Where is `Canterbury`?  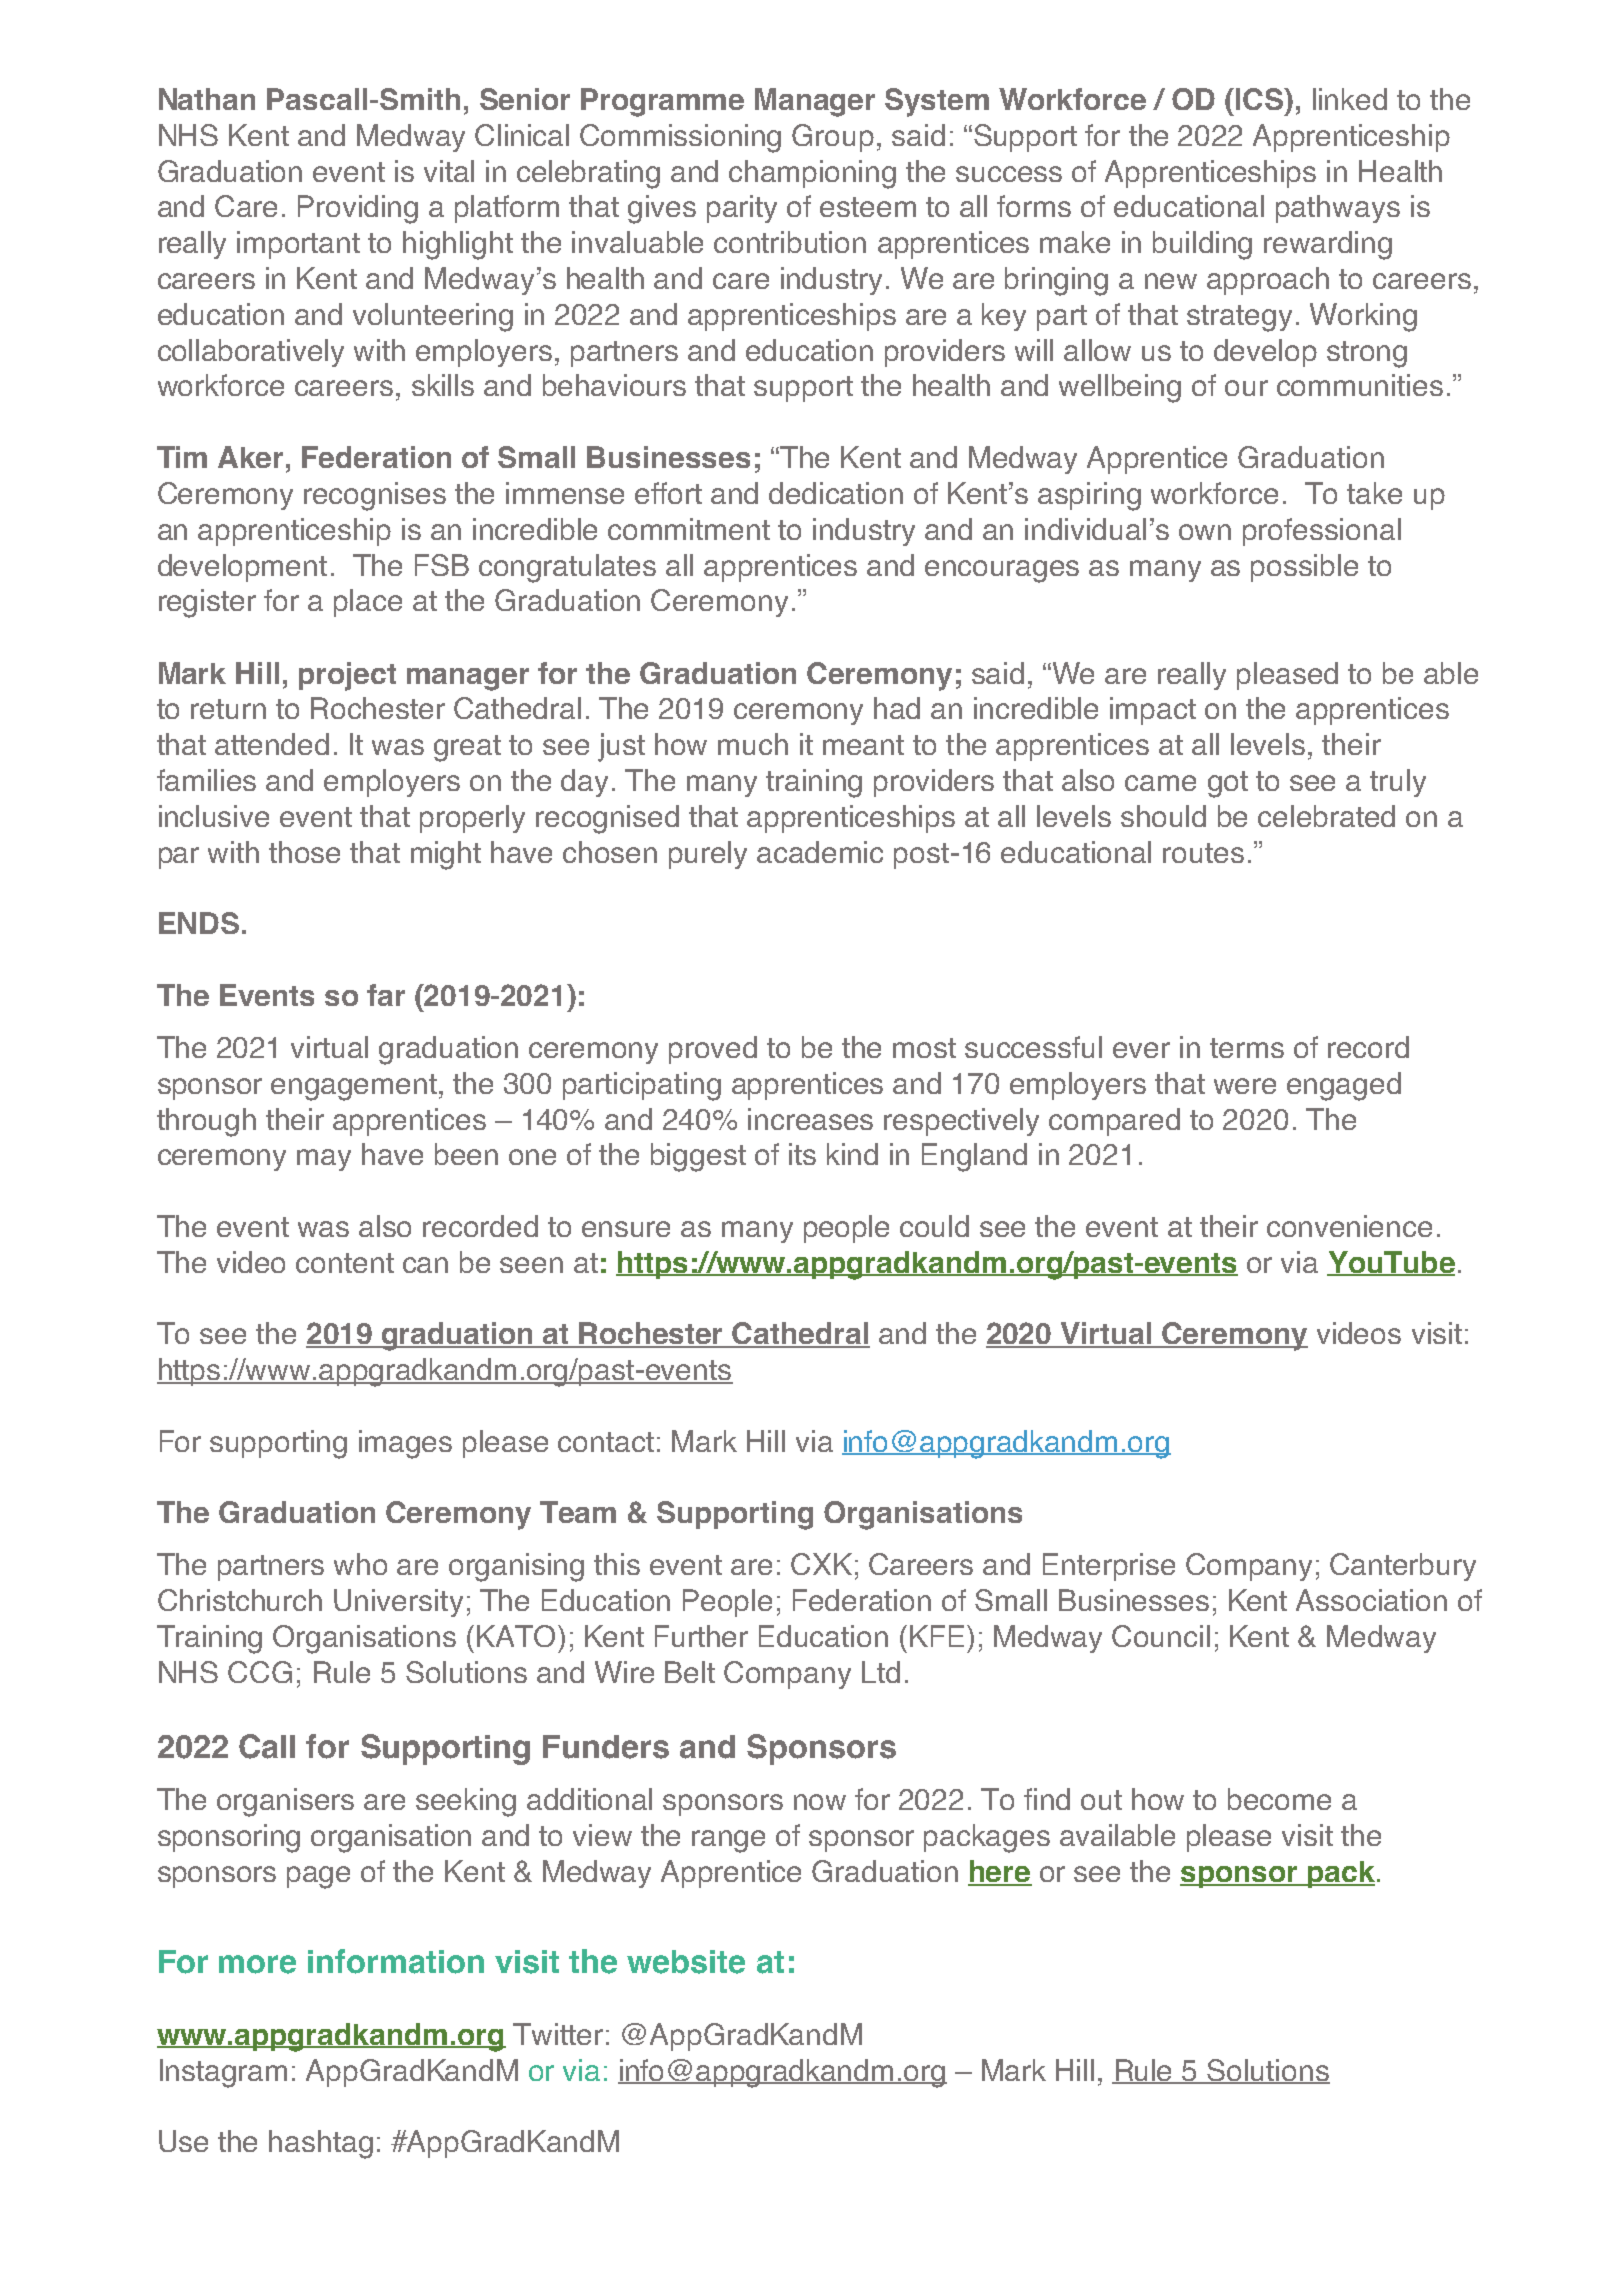 Canterbury is located at coordinates (1403, 1567).
